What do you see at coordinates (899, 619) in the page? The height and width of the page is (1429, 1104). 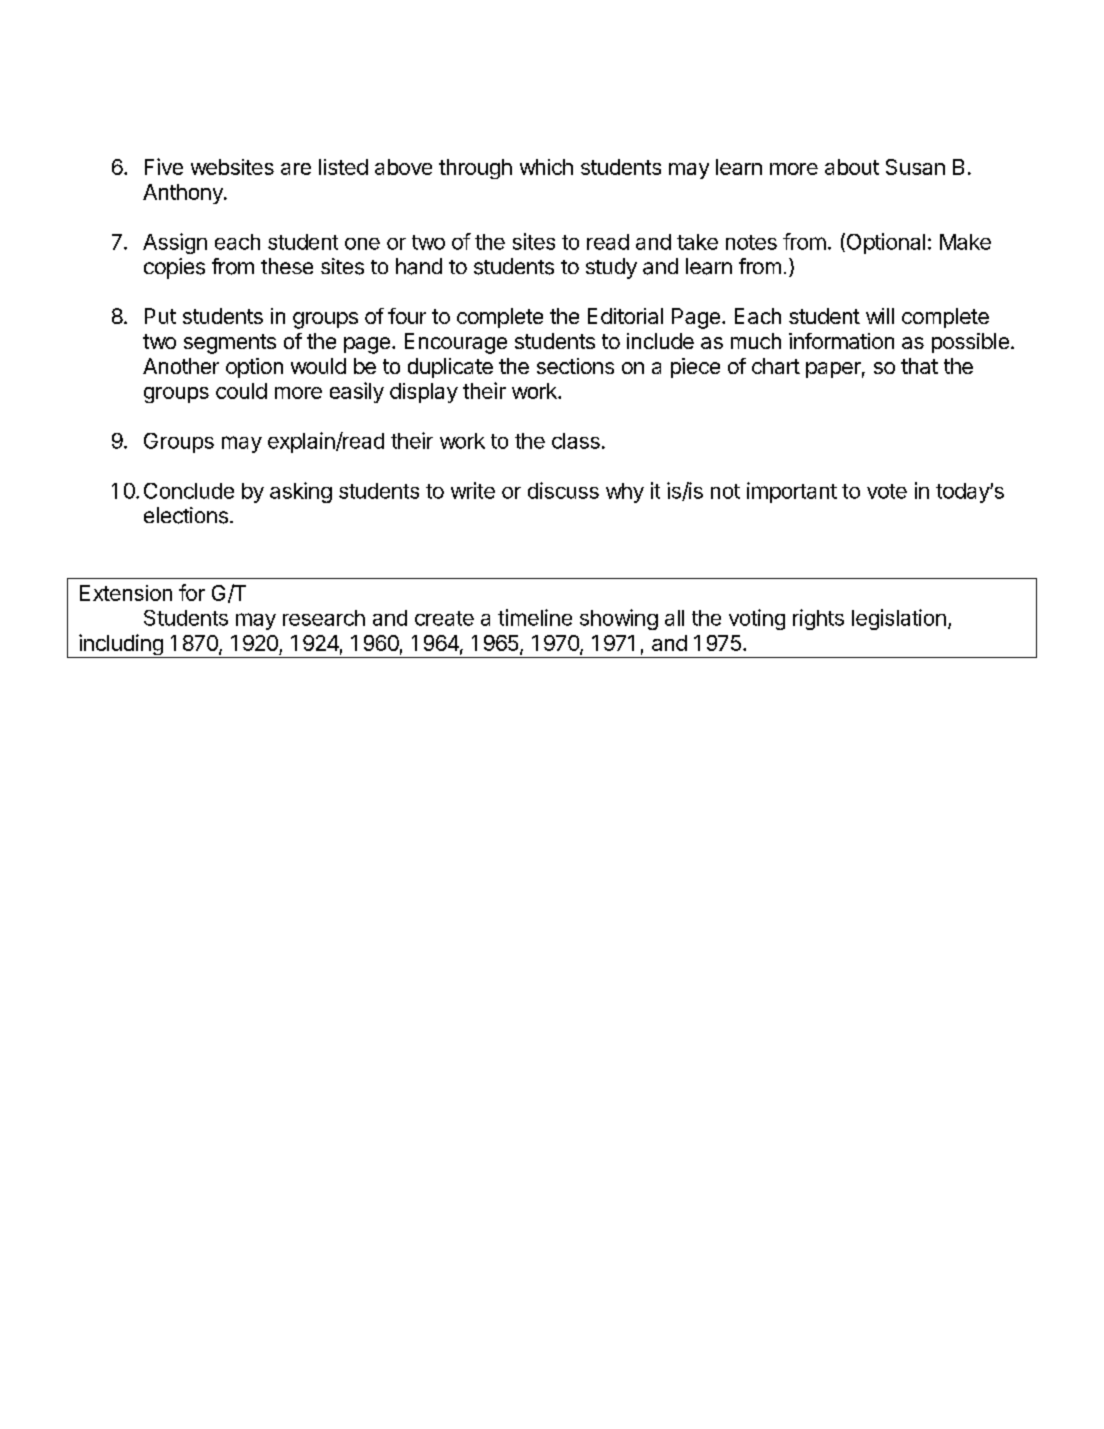 I see `legislation` at bounding box center [899, 619].
